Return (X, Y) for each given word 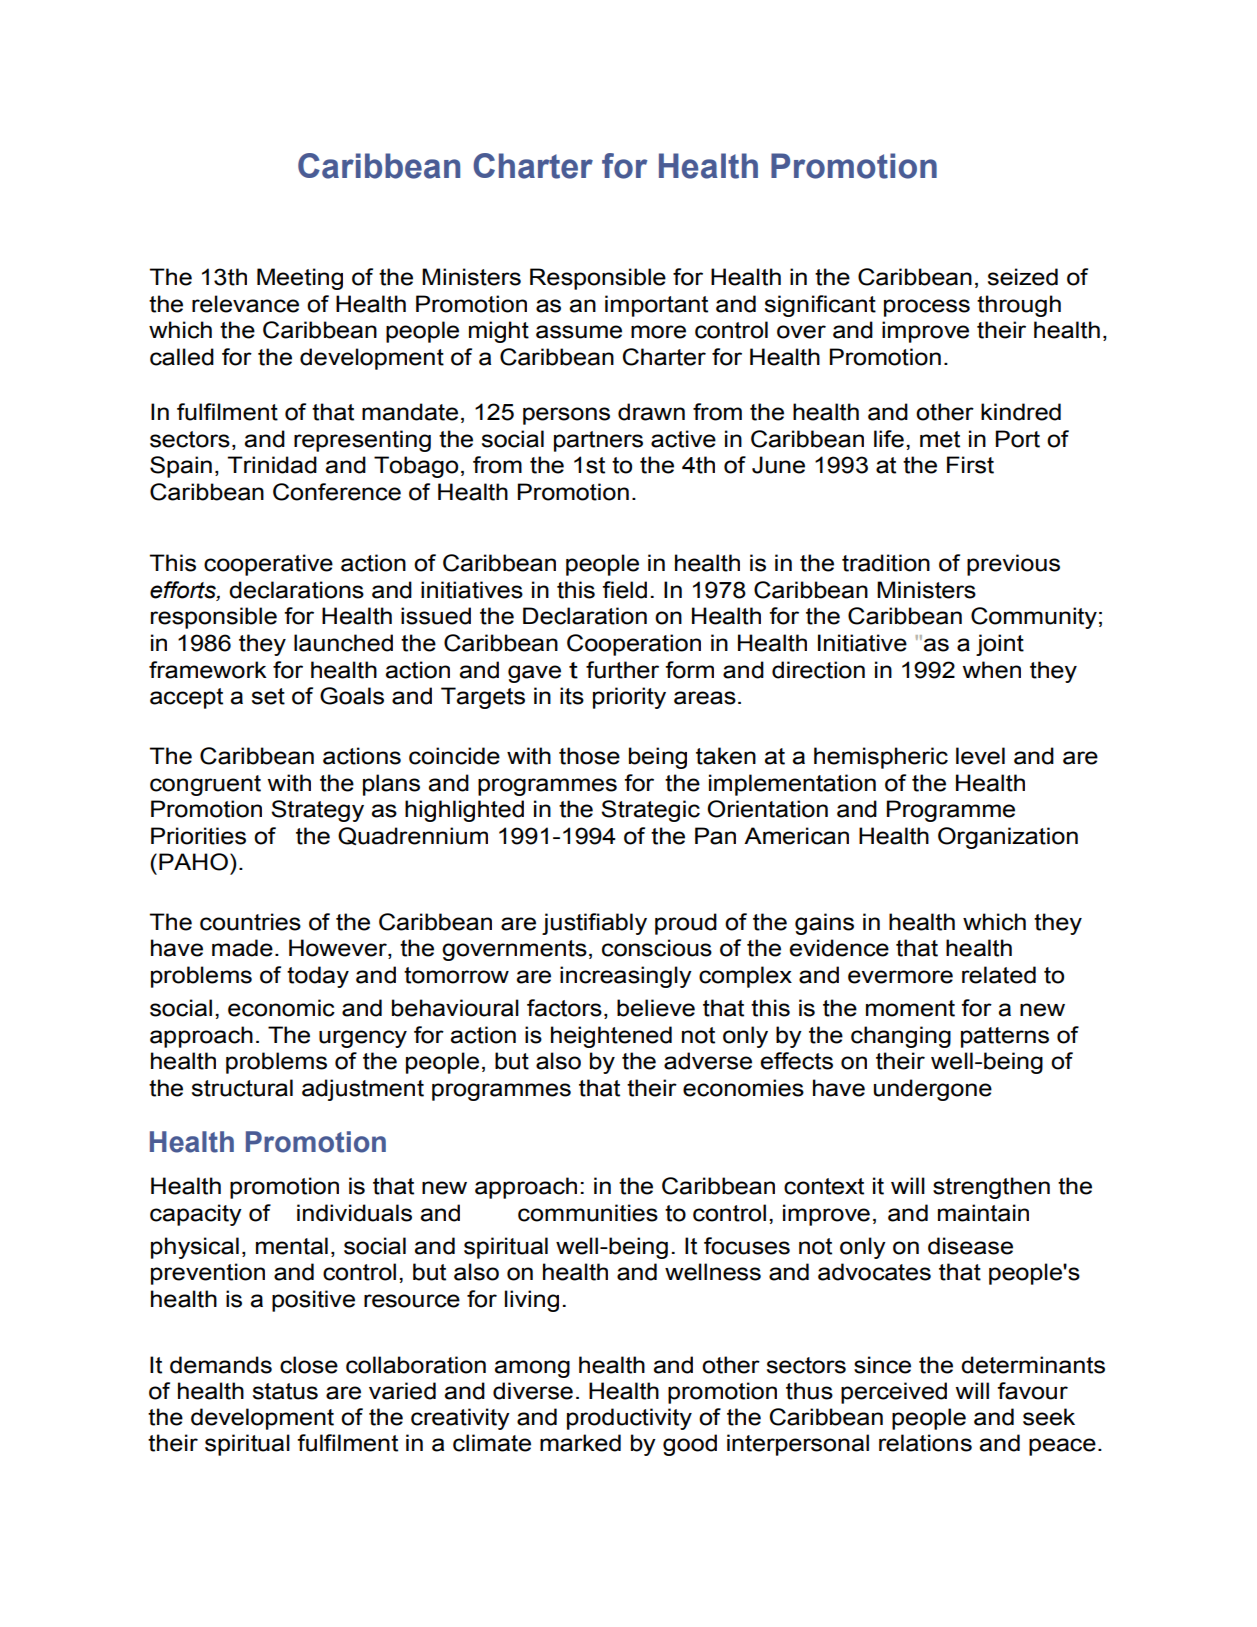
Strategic (650, 811)
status (285, 1391)
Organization (1008, 838)
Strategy (317, 811)
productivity (629, 1419)
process (927, 308)
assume (579, 332)
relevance (245, 304)
